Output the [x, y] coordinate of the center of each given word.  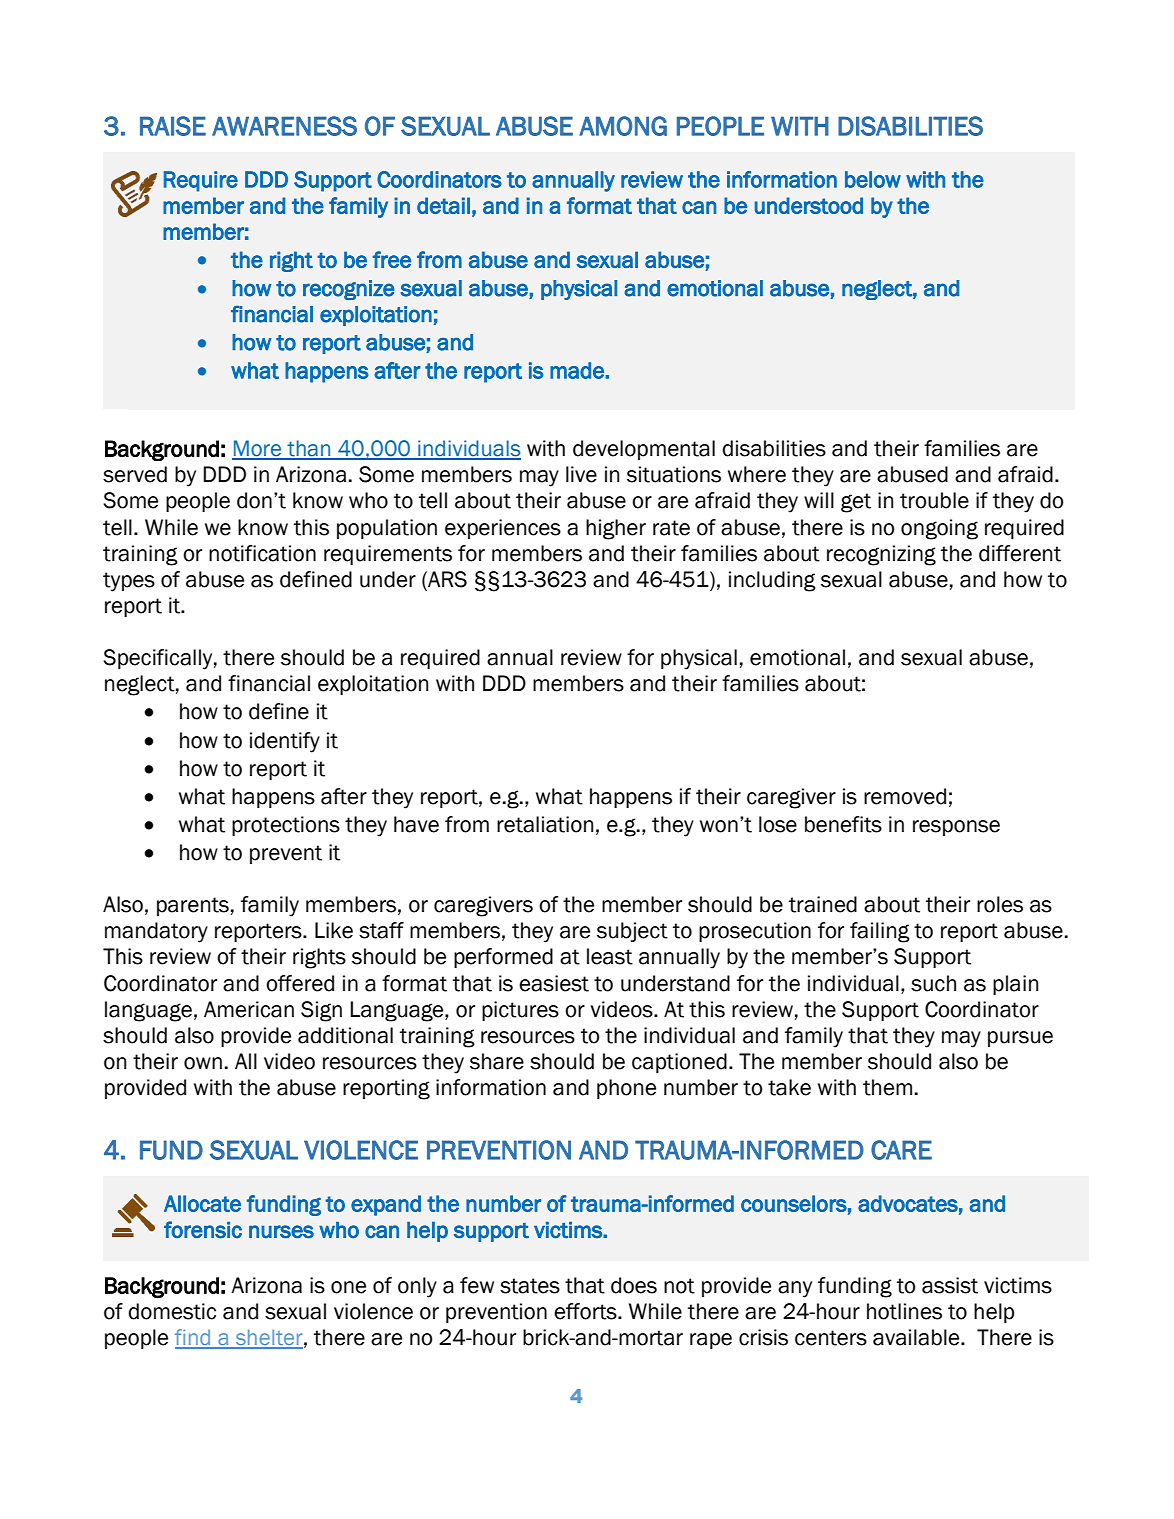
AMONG [623, 126]
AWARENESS [284, 126]
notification [262, 553]
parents [193, 906]
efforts [586, 1311]
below [873, 179]
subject [632, 932]
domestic [172, 1311]
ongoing [939, 529]
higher [616, 529]
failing [880, 932]
